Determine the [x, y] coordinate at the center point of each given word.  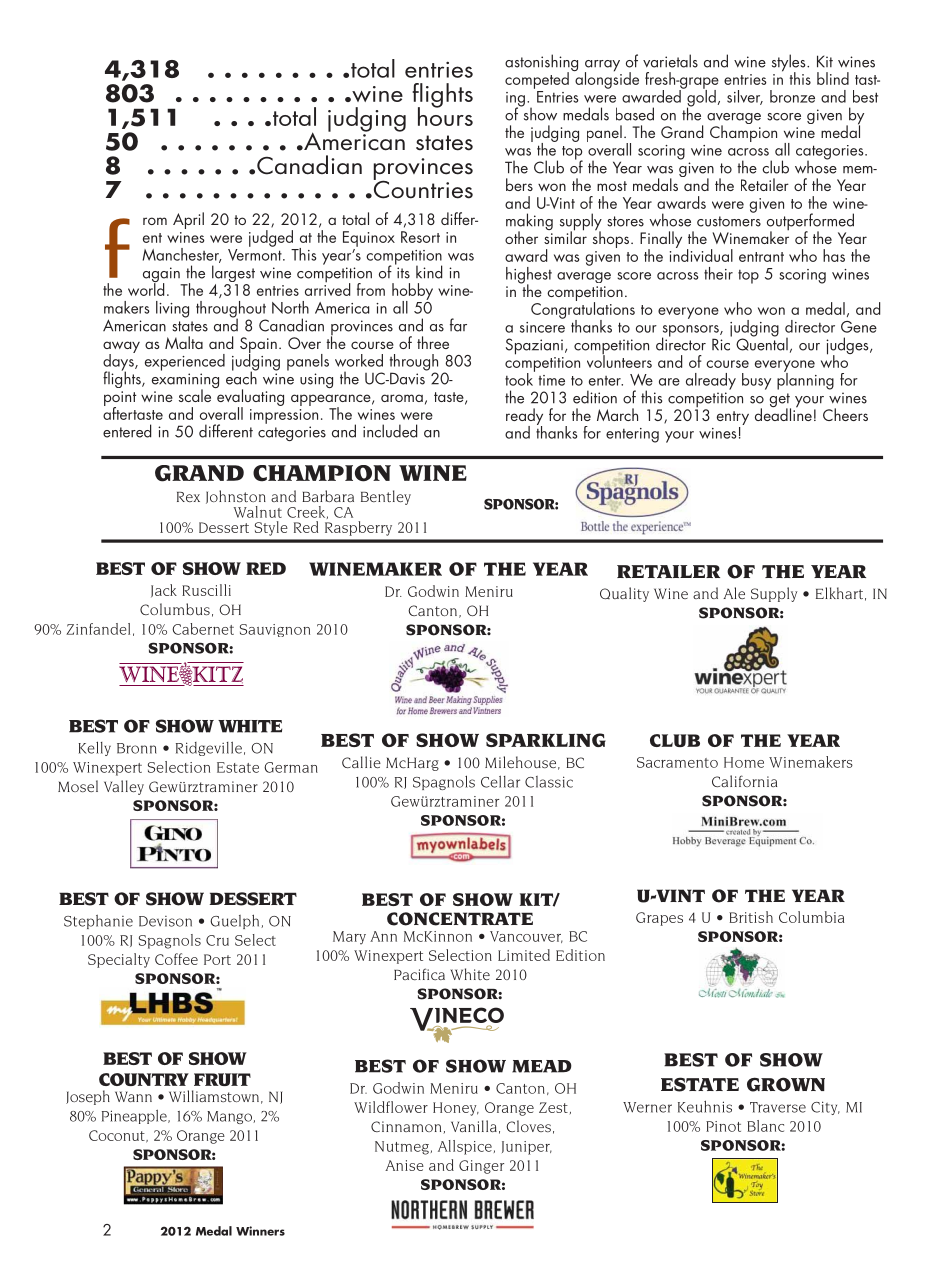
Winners [260, 1231]
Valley [124, 787]
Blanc [765, 1126]
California [744, 781]
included [390, 431]
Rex [188, 497]
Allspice [465, 1147]
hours [445, 115]
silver [745, 97]
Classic [549, 782]
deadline [783, 413]
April [188, 220]
